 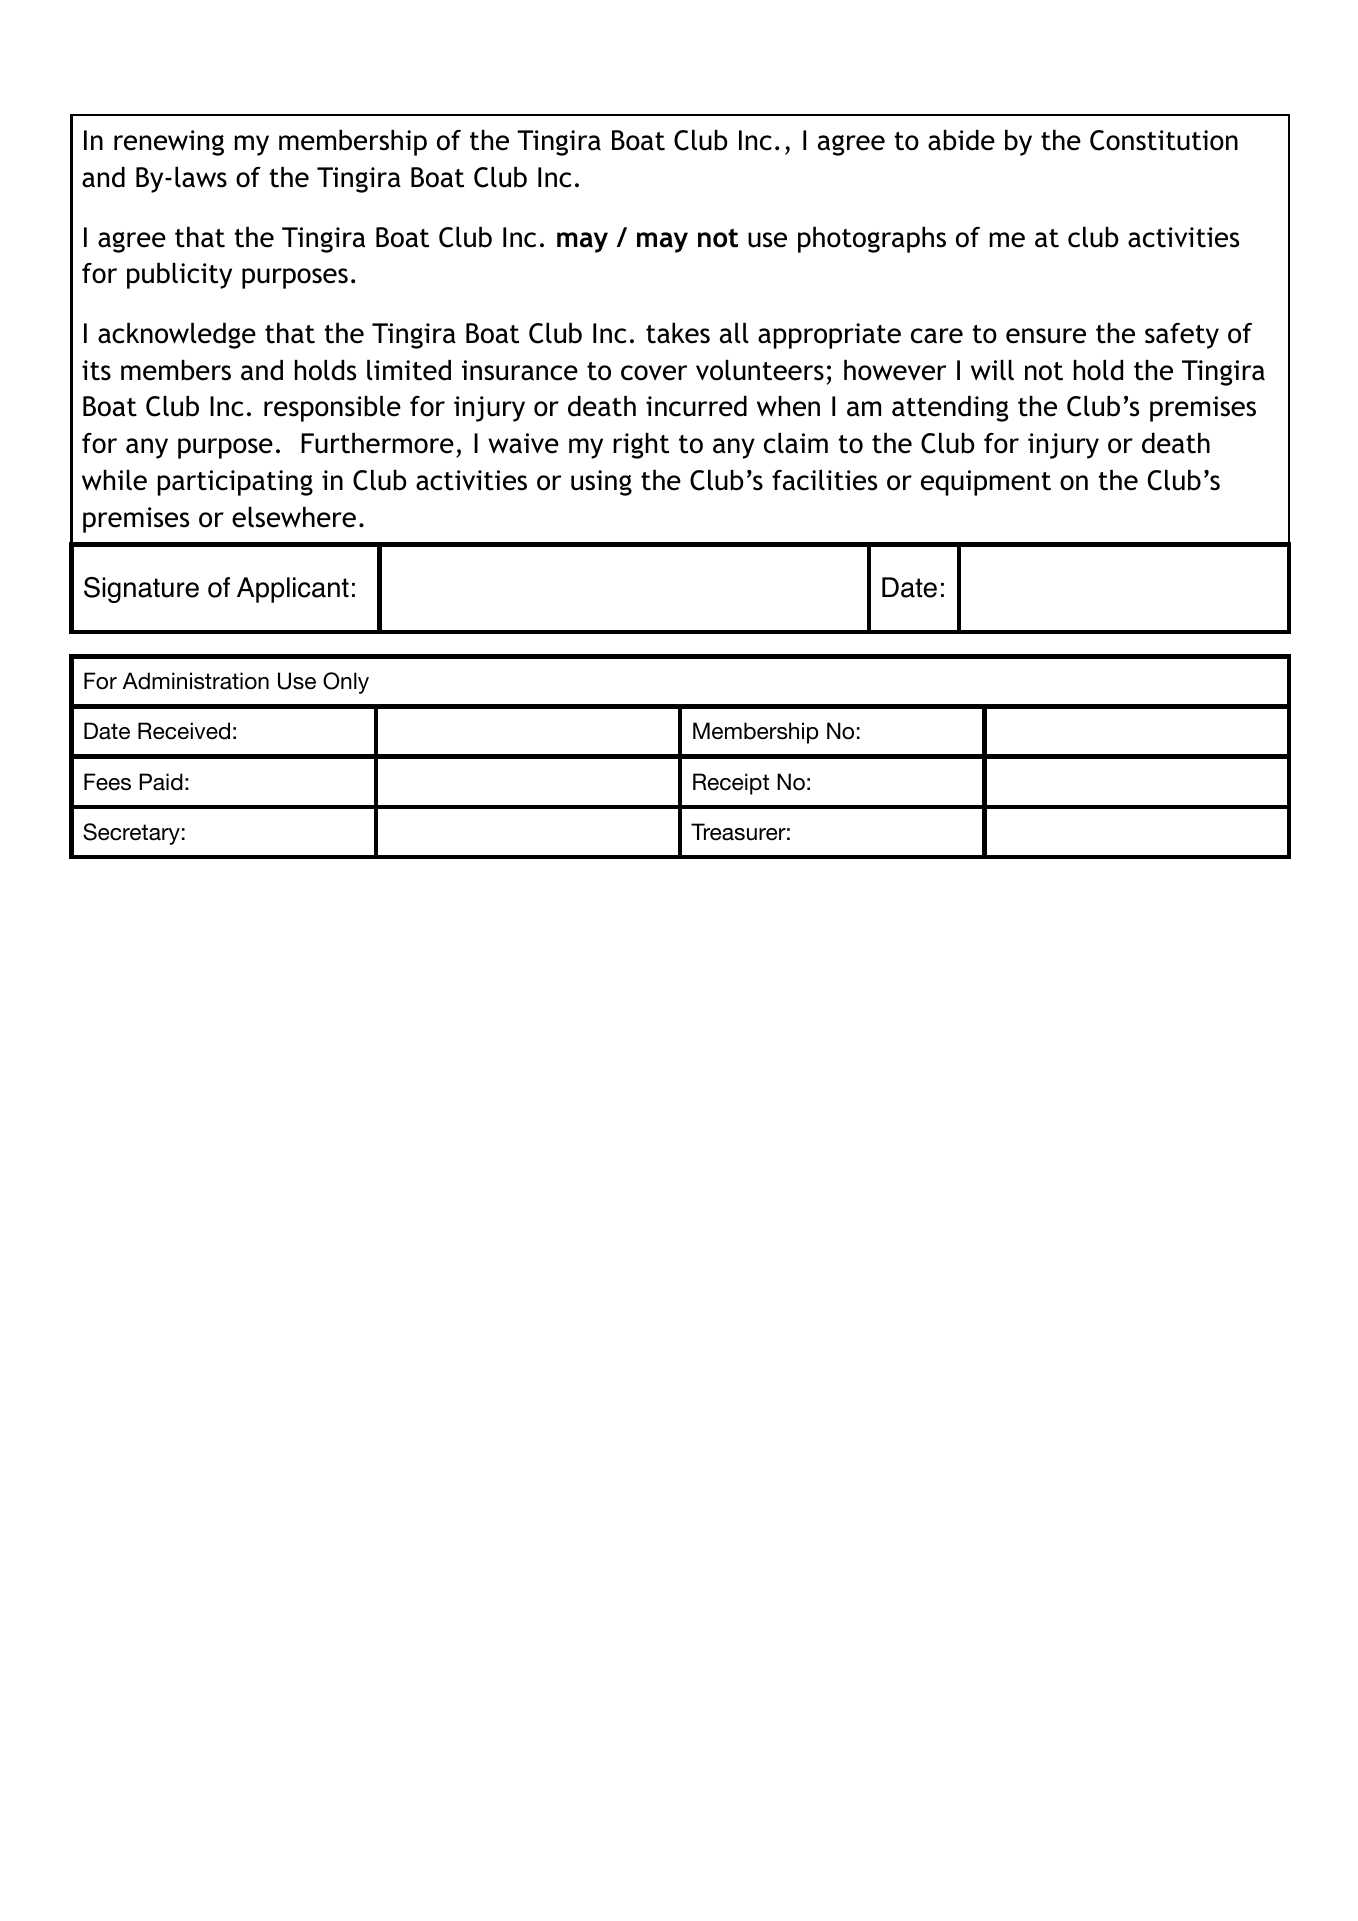 I want to click on its, so click(x=96, y=370).
